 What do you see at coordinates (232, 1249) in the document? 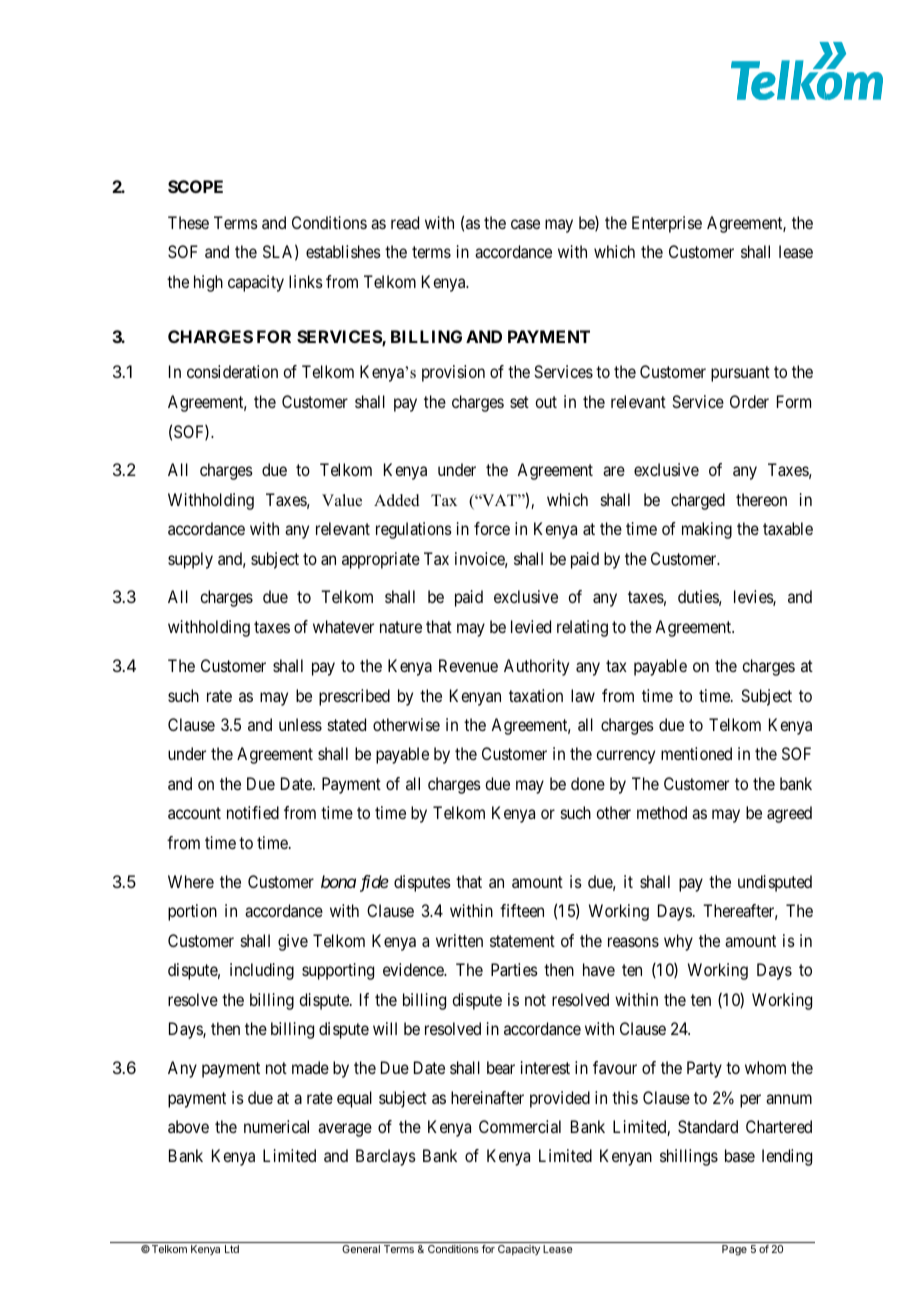
I see `Ltd` at bounding box center [232, 1249].
